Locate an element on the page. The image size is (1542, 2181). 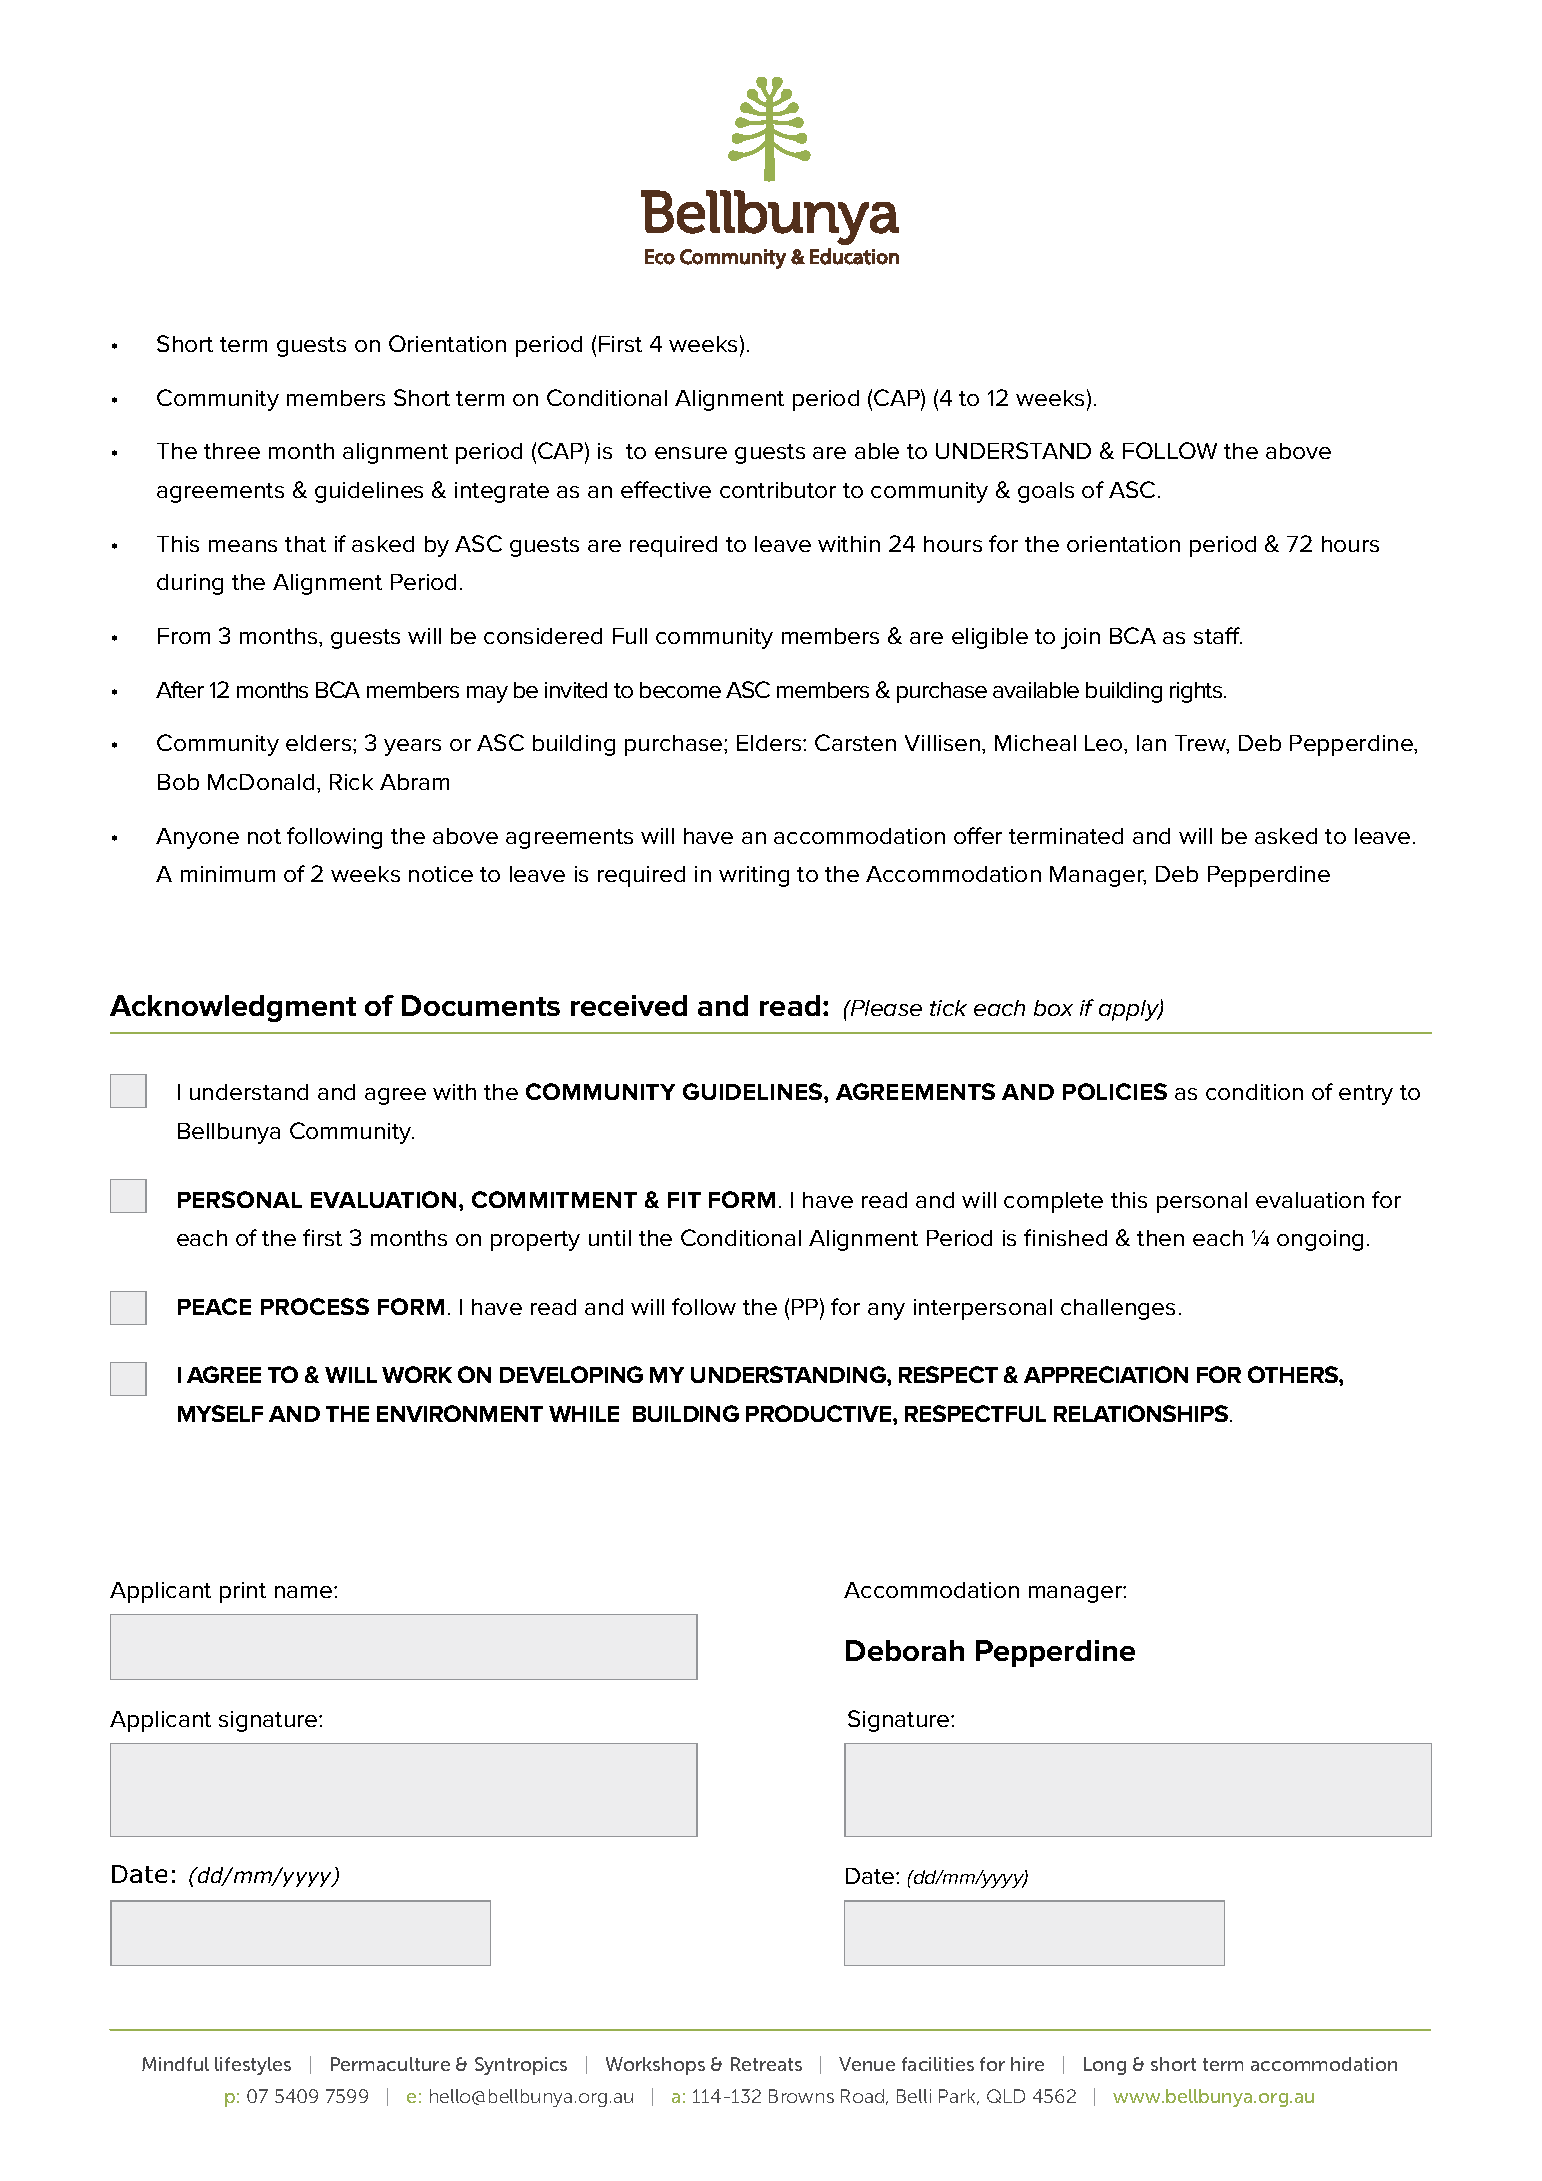
goals is located at coordinates (1046, 492).
